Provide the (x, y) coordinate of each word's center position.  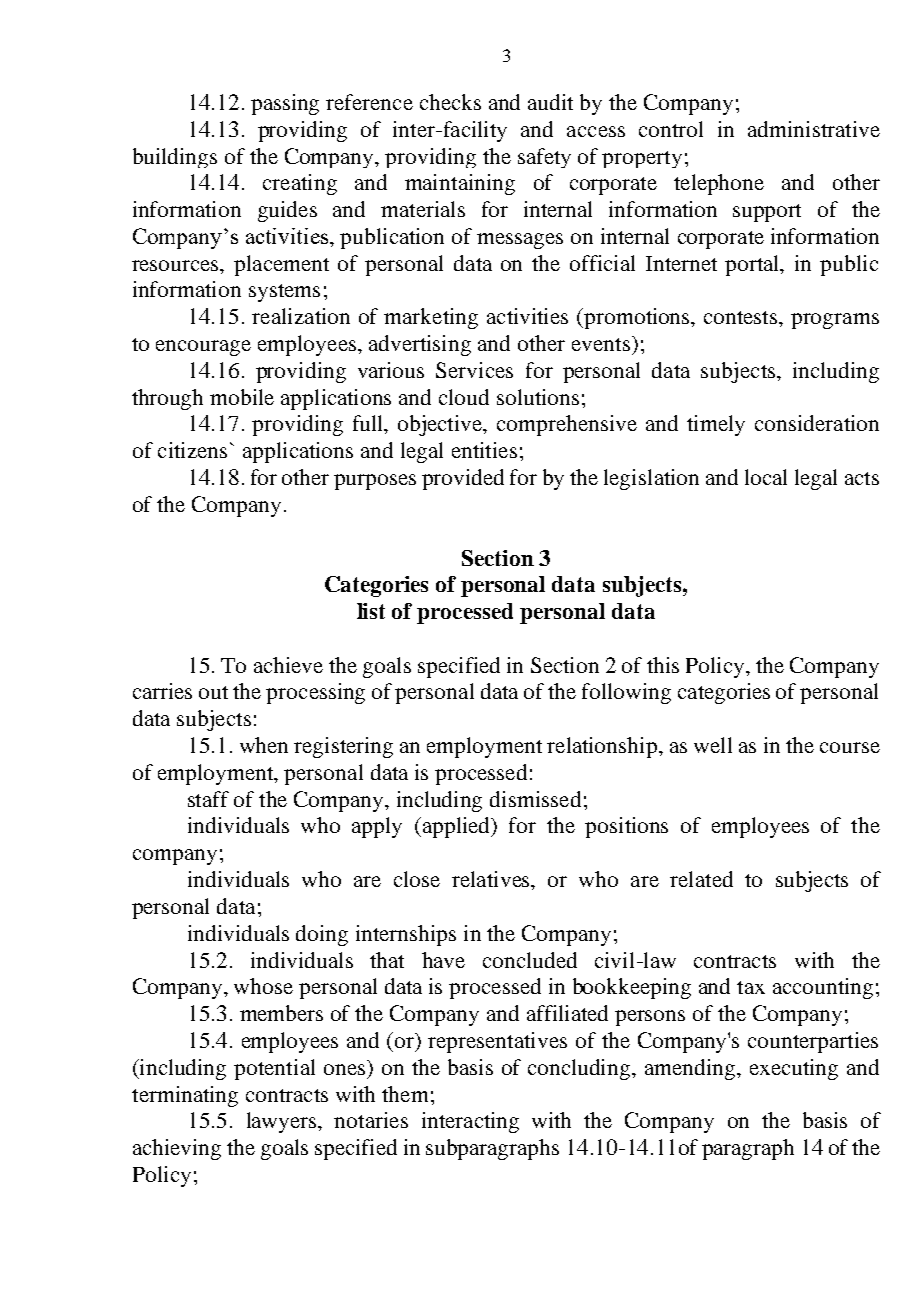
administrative (814, 129)
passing (285, 104)
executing (794, 1069)
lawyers (283, 1122)
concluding (580, 1069)
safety (544, 158)
